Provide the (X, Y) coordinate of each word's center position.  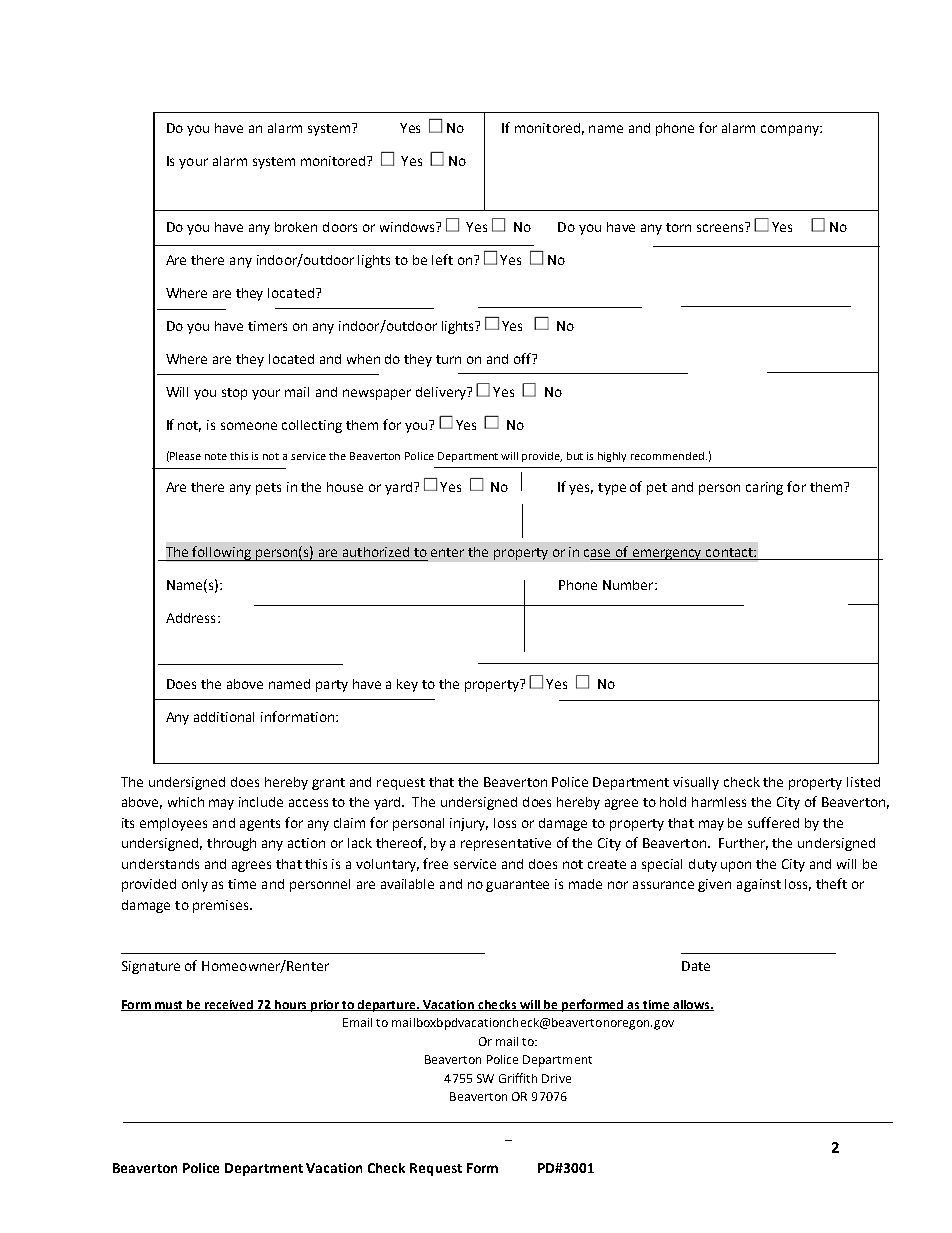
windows (408, 227)
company (791, 130)
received (229, 1005)
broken (296, 227)
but (575, 456)
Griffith (518, 1078)
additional (224, 717)
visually (696, 783)
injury (469, 824)
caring (764, 488)
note (216, 456)
